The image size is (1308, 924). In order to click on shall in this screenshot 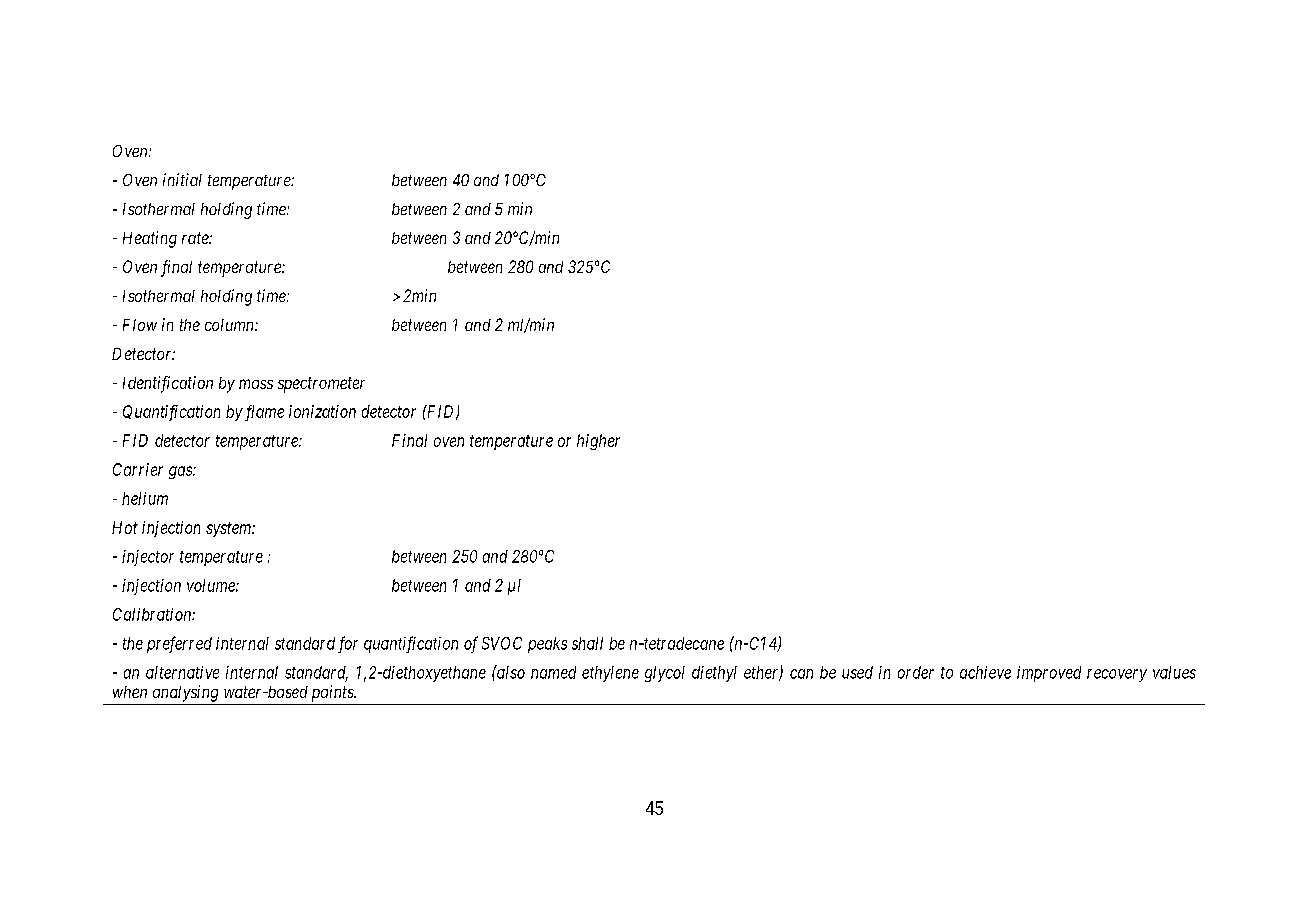, I will do `click(587, 643)`.
